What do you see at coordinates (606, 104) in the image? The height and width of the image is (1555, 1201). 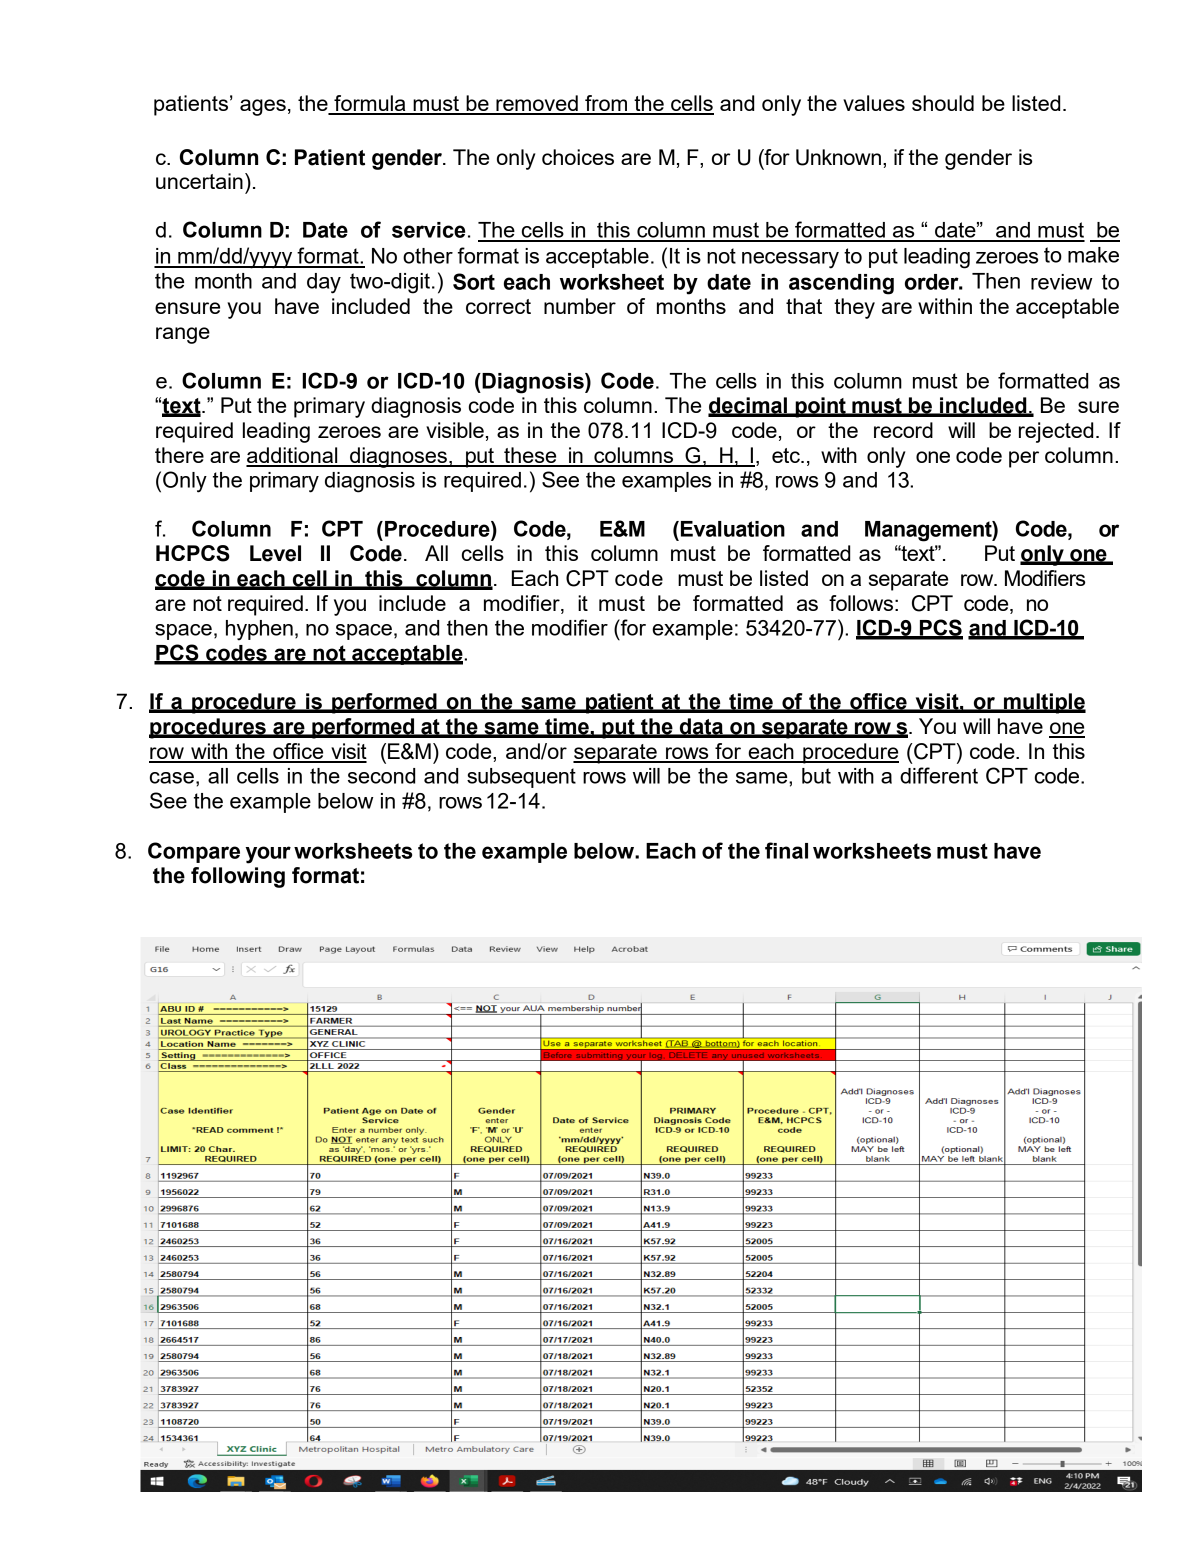 I see `from` at bounding box center [606, 104].
